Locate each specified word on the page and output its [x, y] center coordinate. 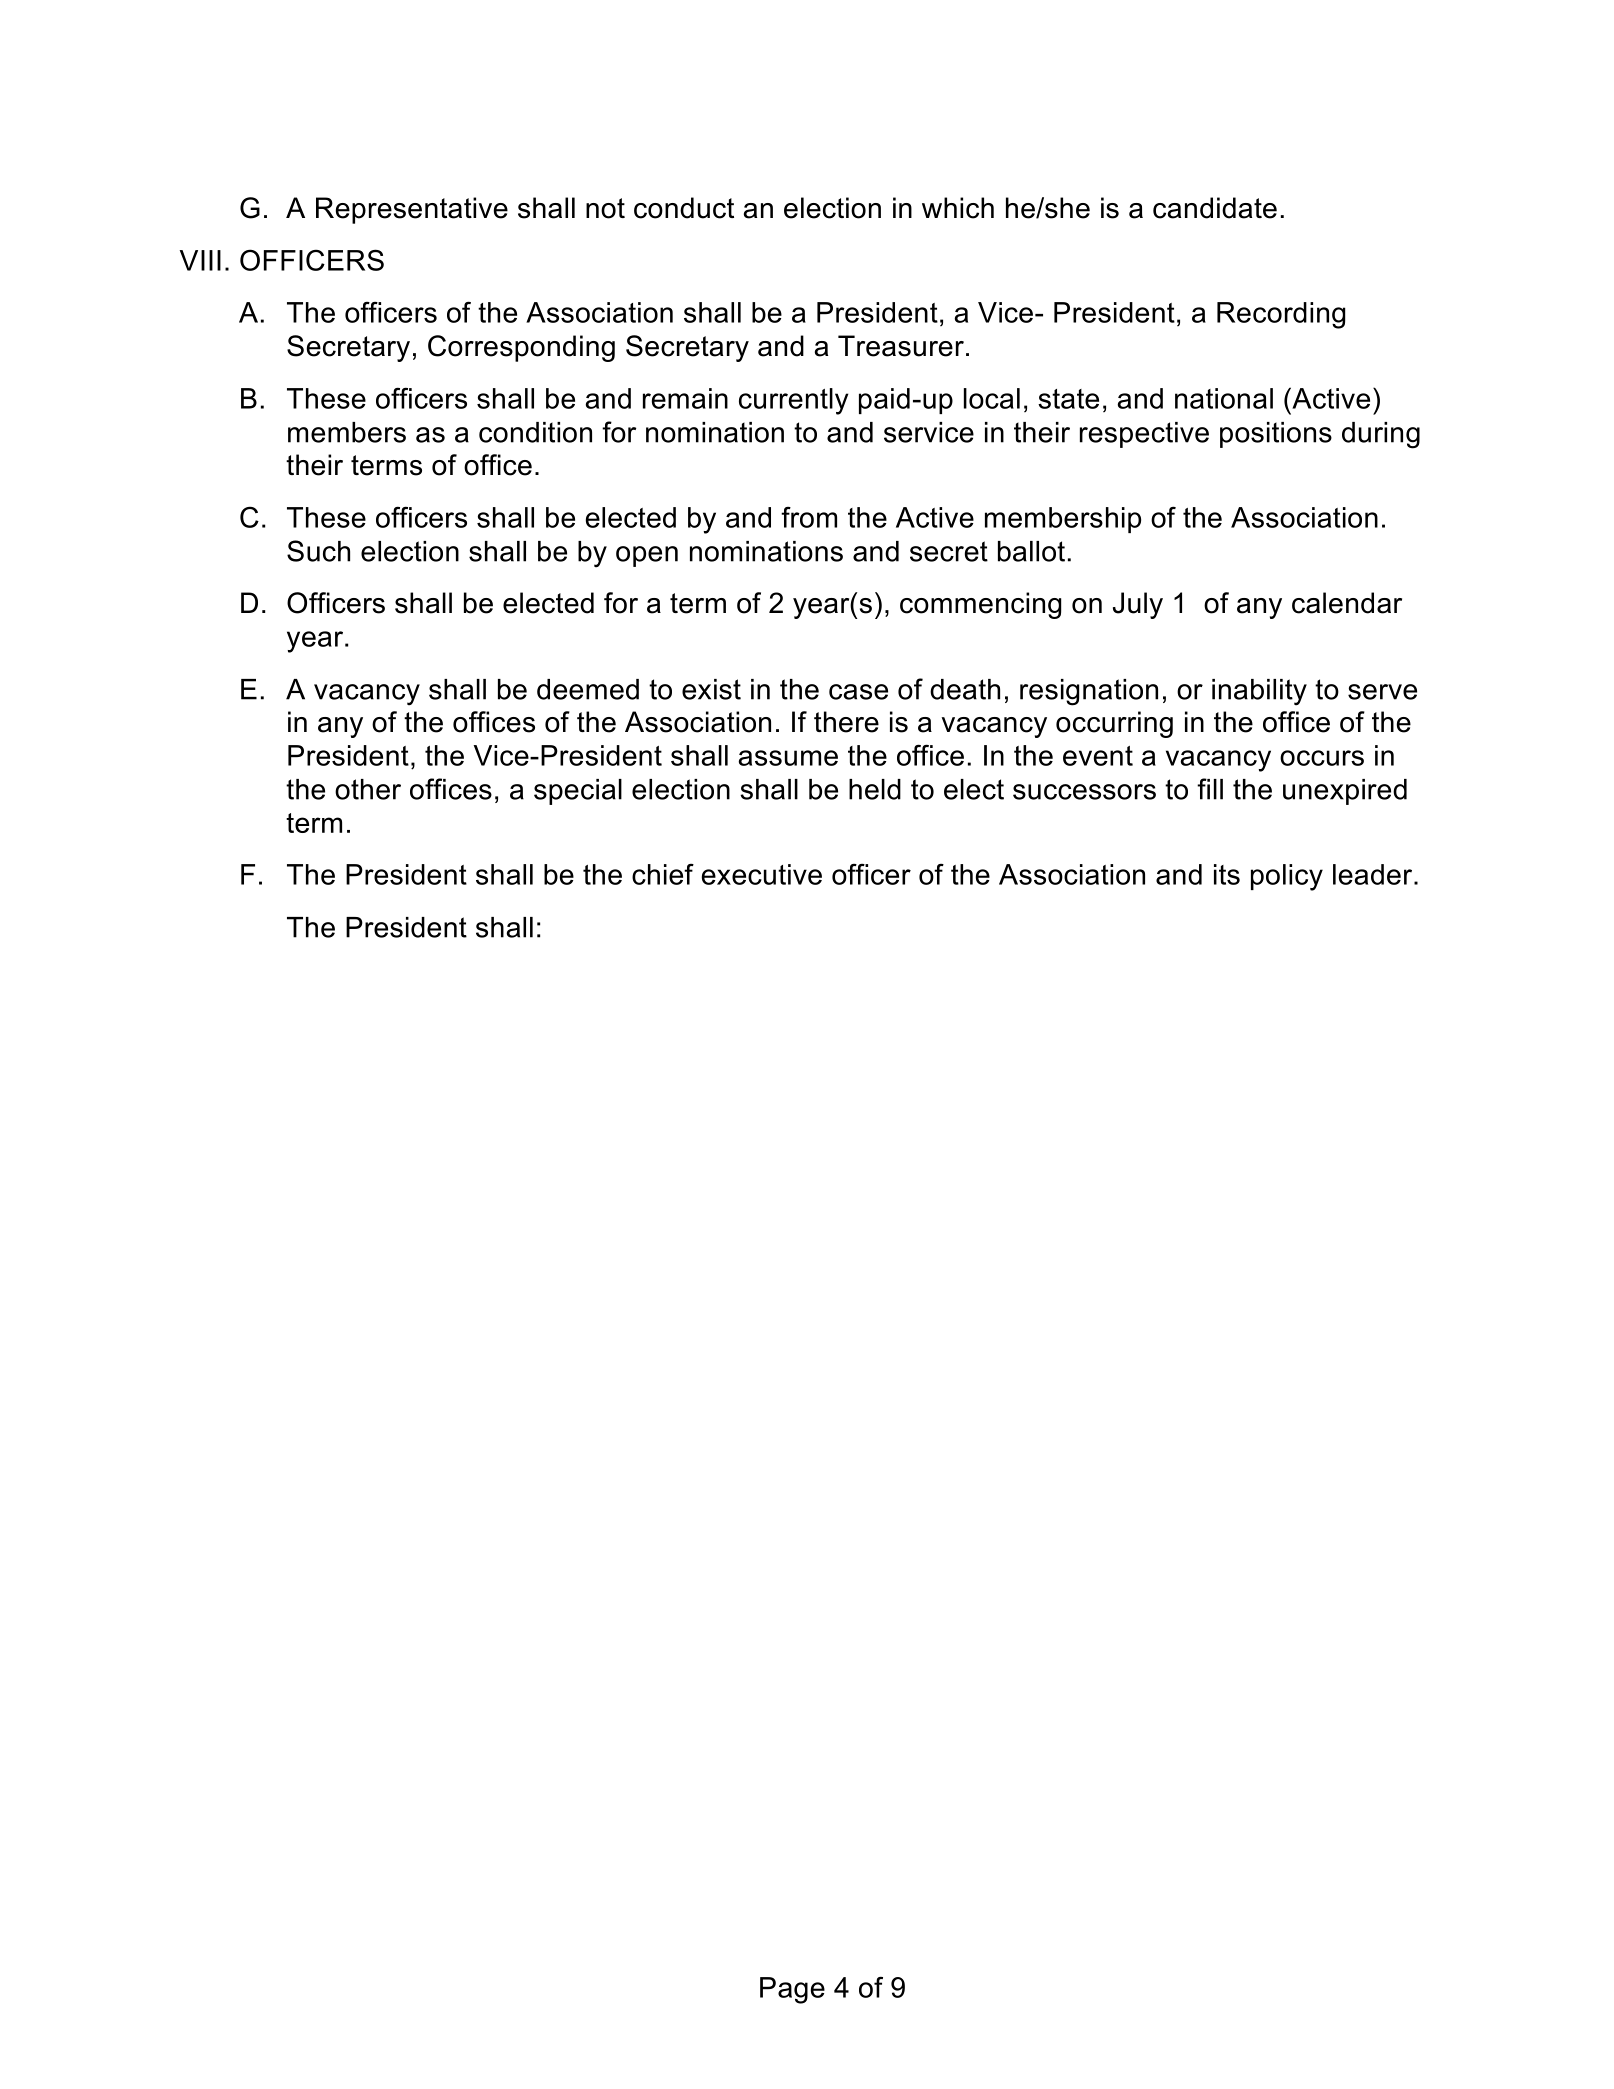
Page [792, 1990]
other [368, 789]
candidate [1215, 208]
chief [663, 874]
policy [1287, 877]
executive [762, 874]
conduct [684, 208]
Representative [412, 210]
